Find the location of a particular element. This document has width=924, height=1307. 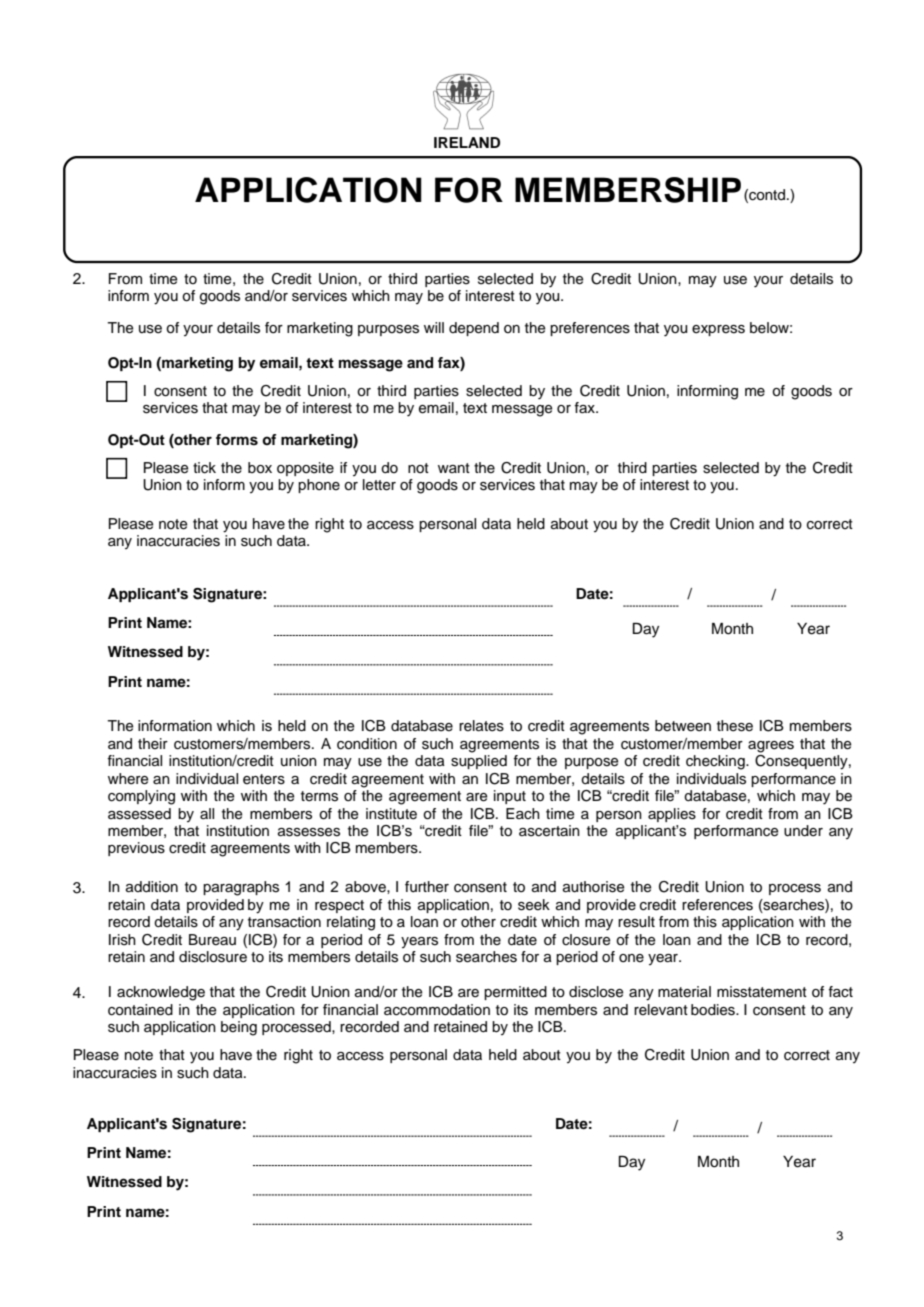

IRELAND is located at coordinates (467, 142).
